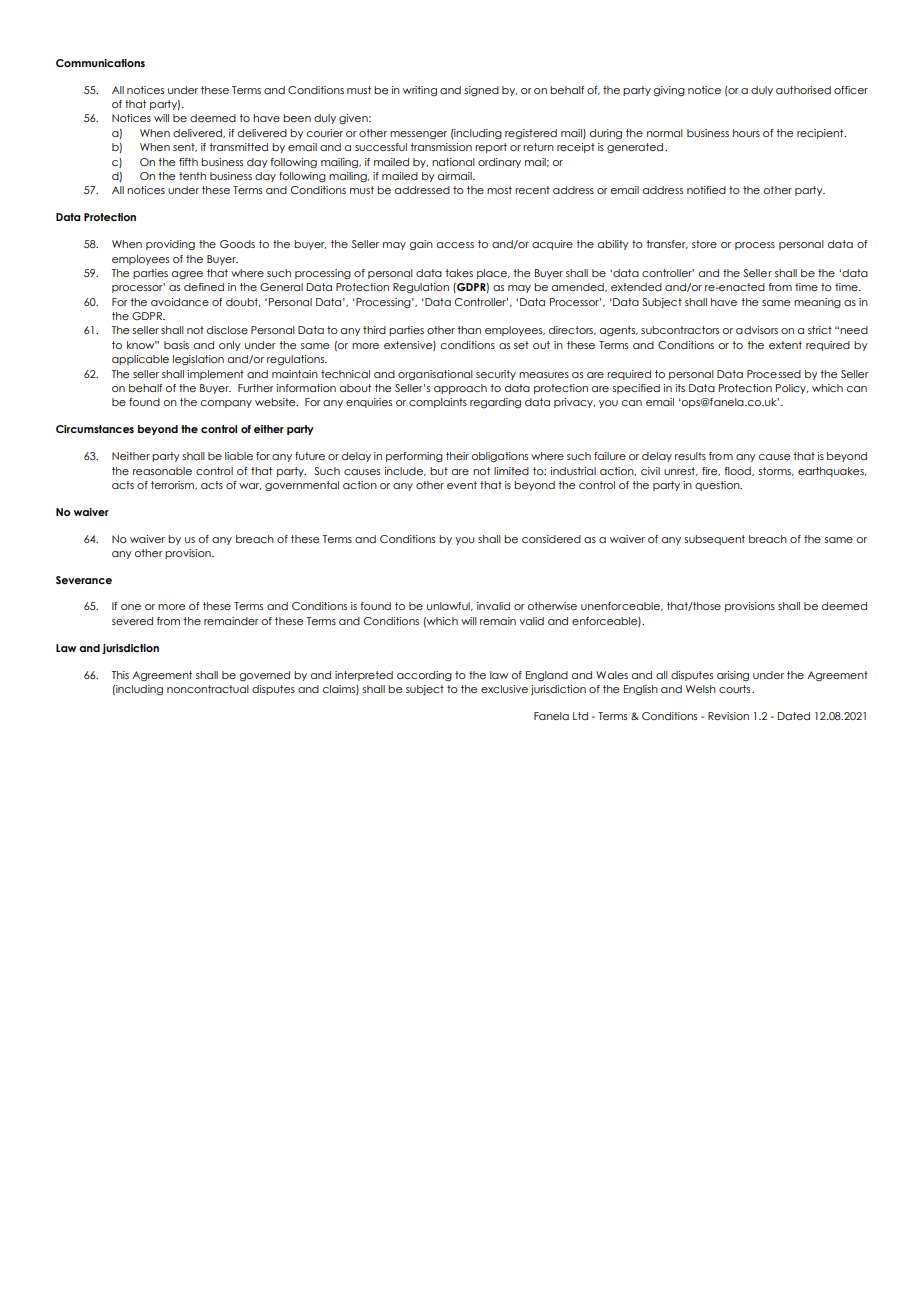  What do you see at coordinates (704, 244) in the screenshot?
I see `store` at bounding box center [704, 244].
